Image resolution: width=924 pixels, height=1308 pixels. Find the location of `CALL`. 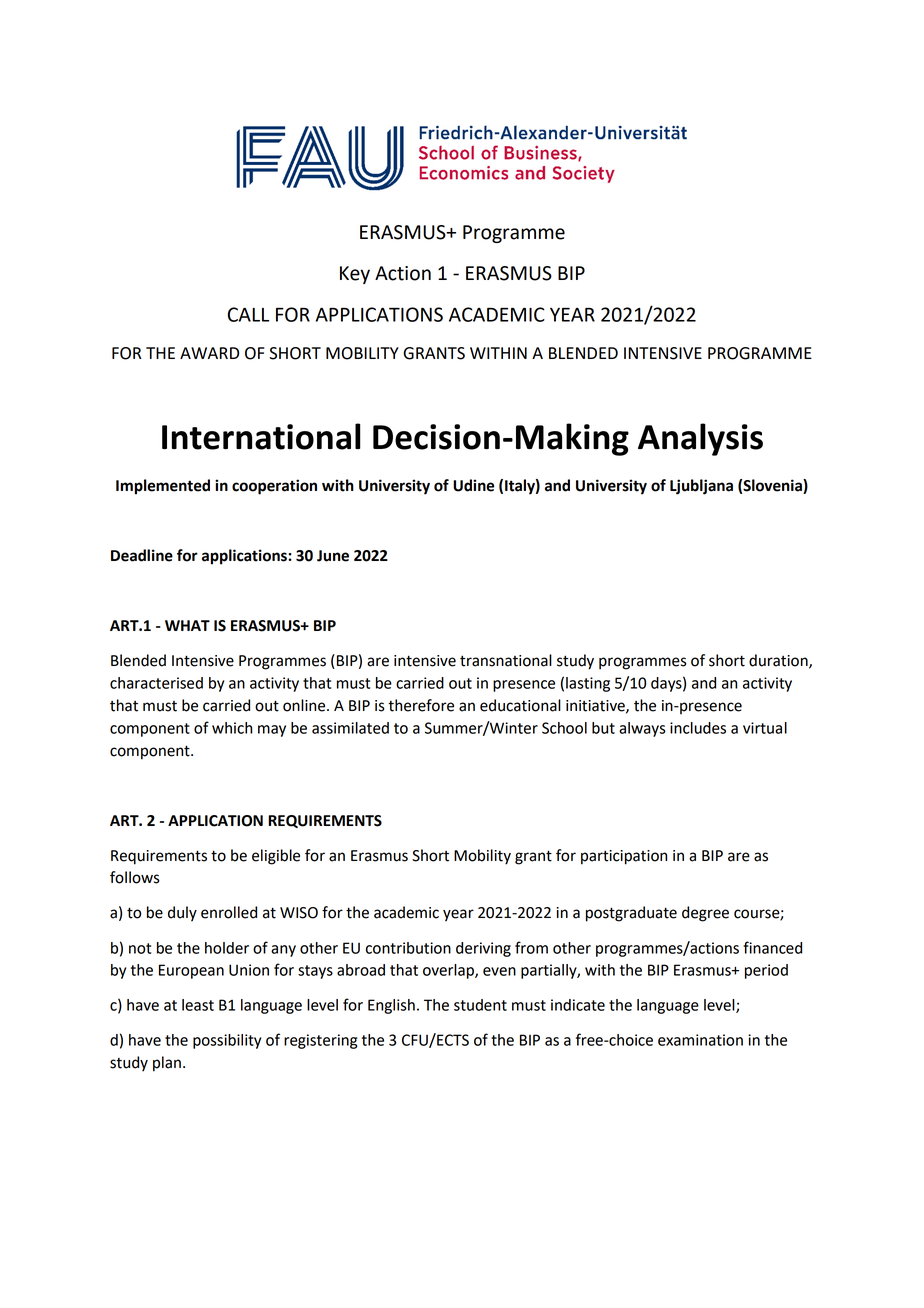

CALL is located at coordinates (248, 314).
